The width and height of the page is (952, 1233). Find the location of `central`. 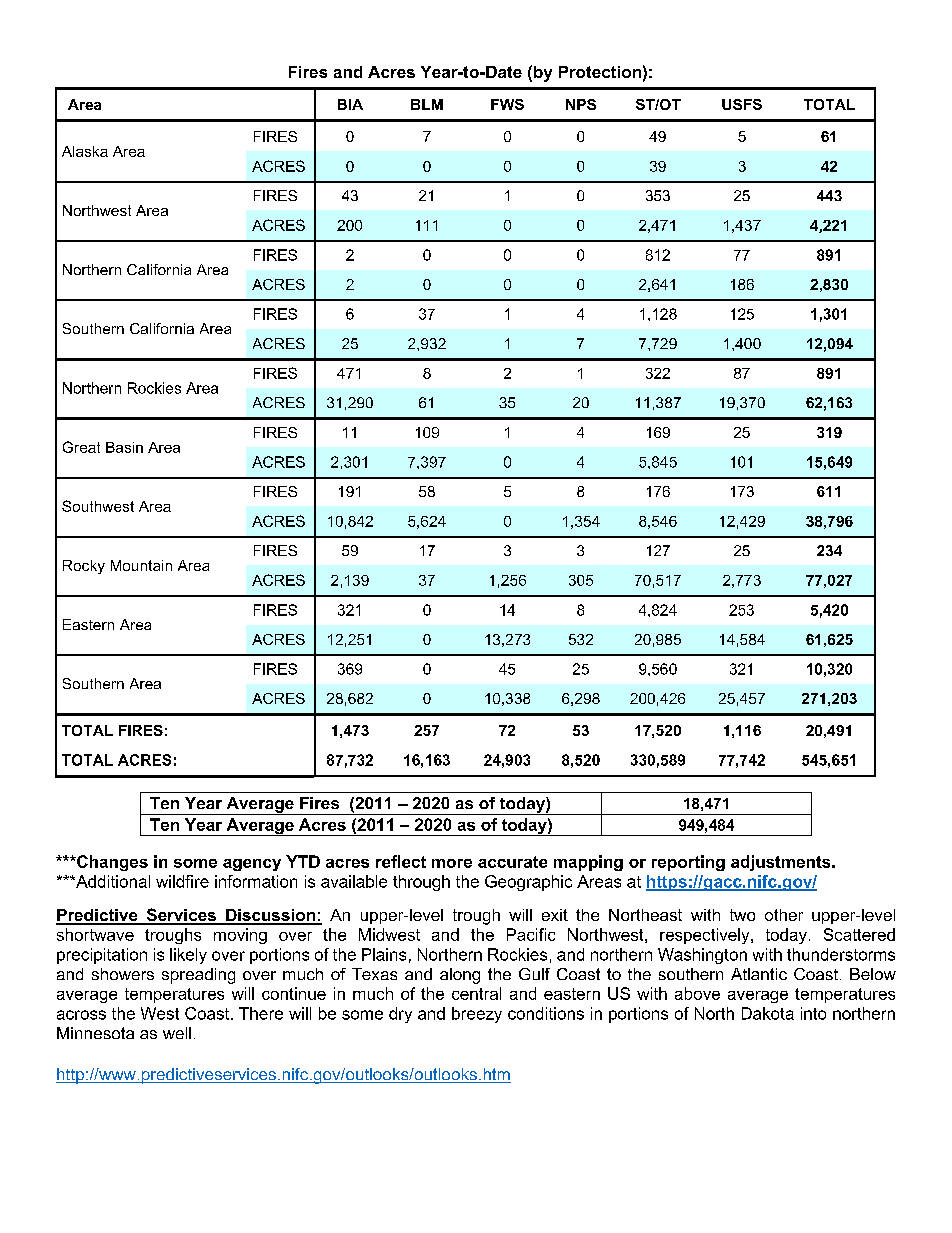

central is located at coordinates (476, 993).
